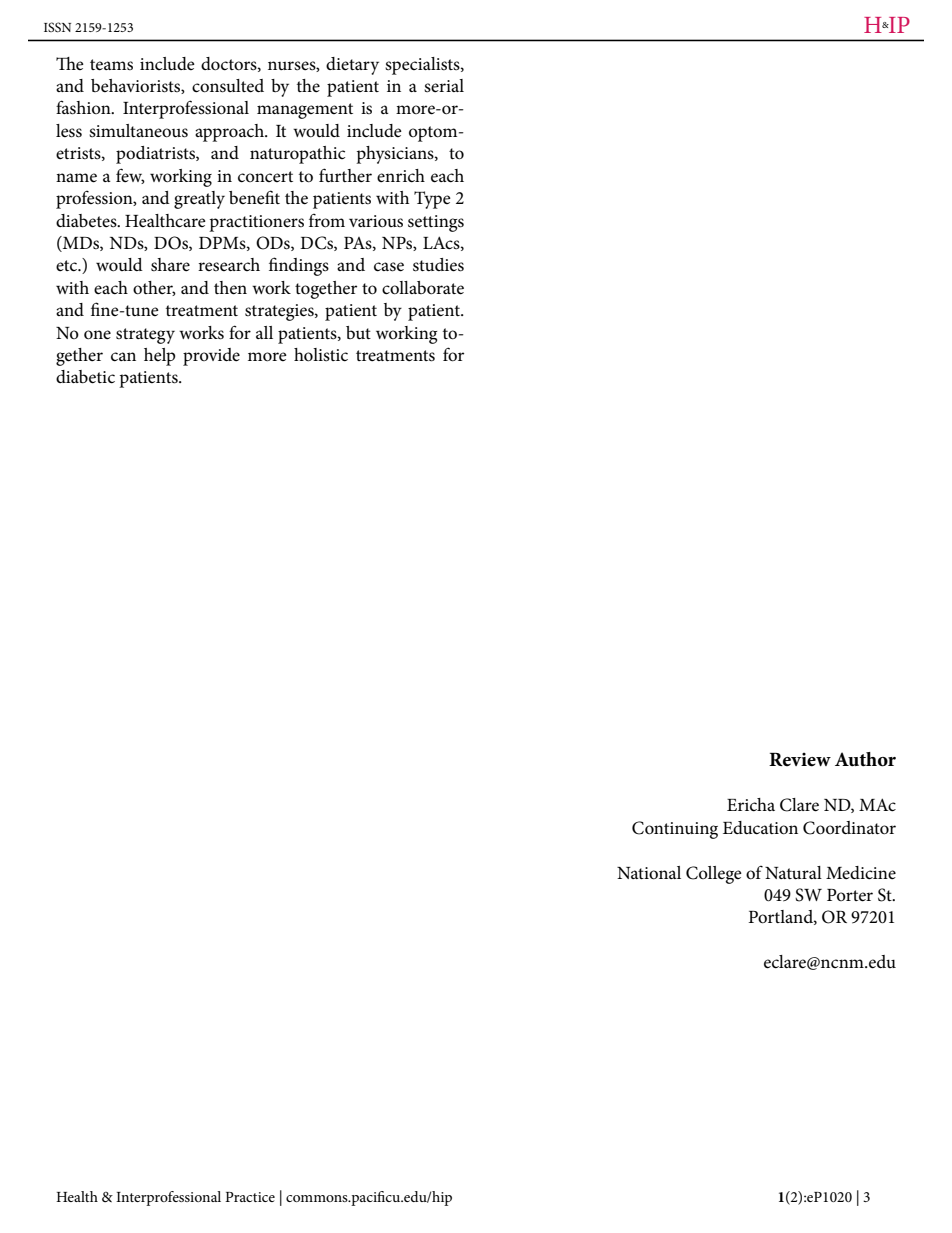 The width and height of the image is (952, 1233). I want to click on Practice, so click(250, 1197).
